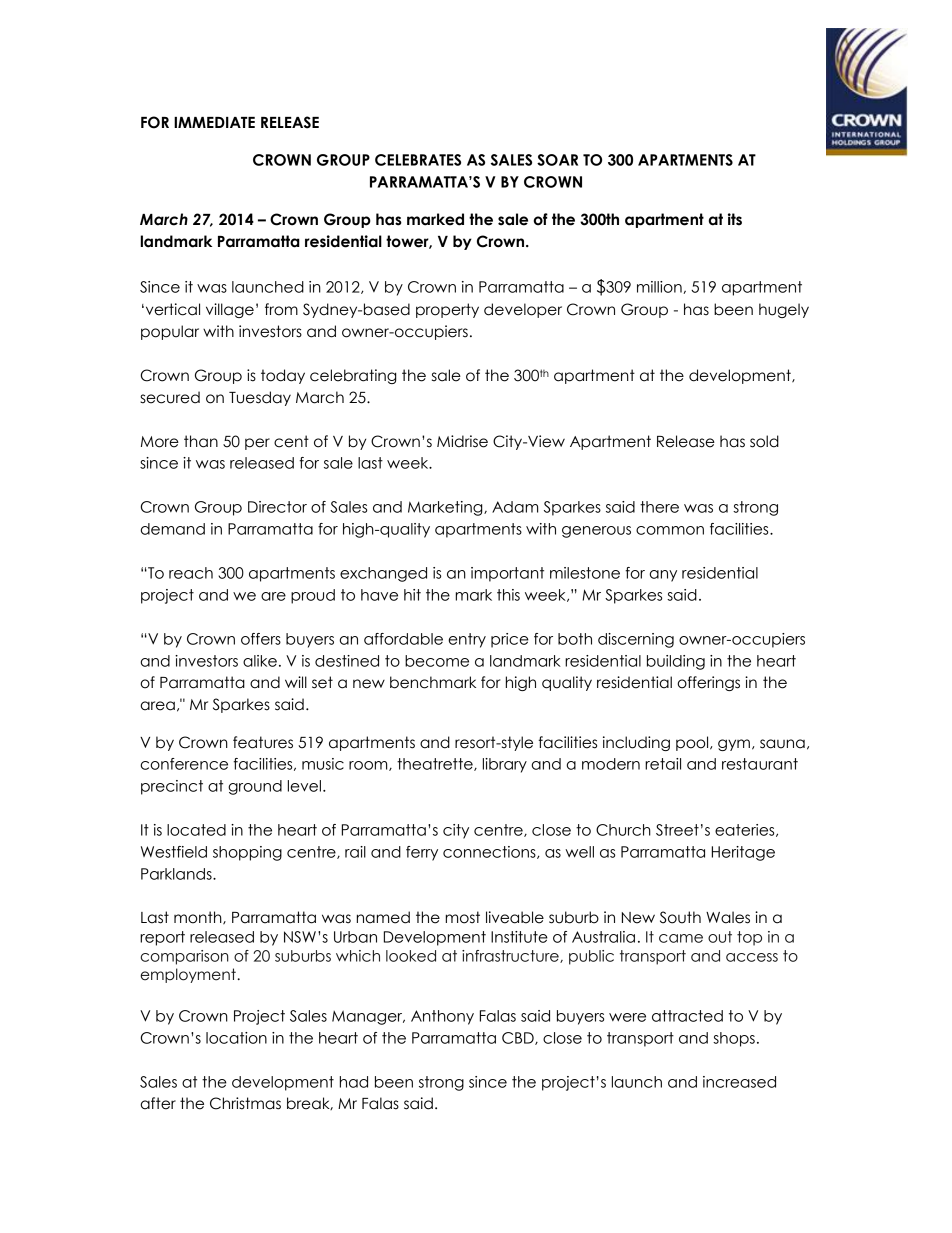  What do you see at coordinates (505, 765) in the page?
I see `library` at bounding box center [505, 765].
